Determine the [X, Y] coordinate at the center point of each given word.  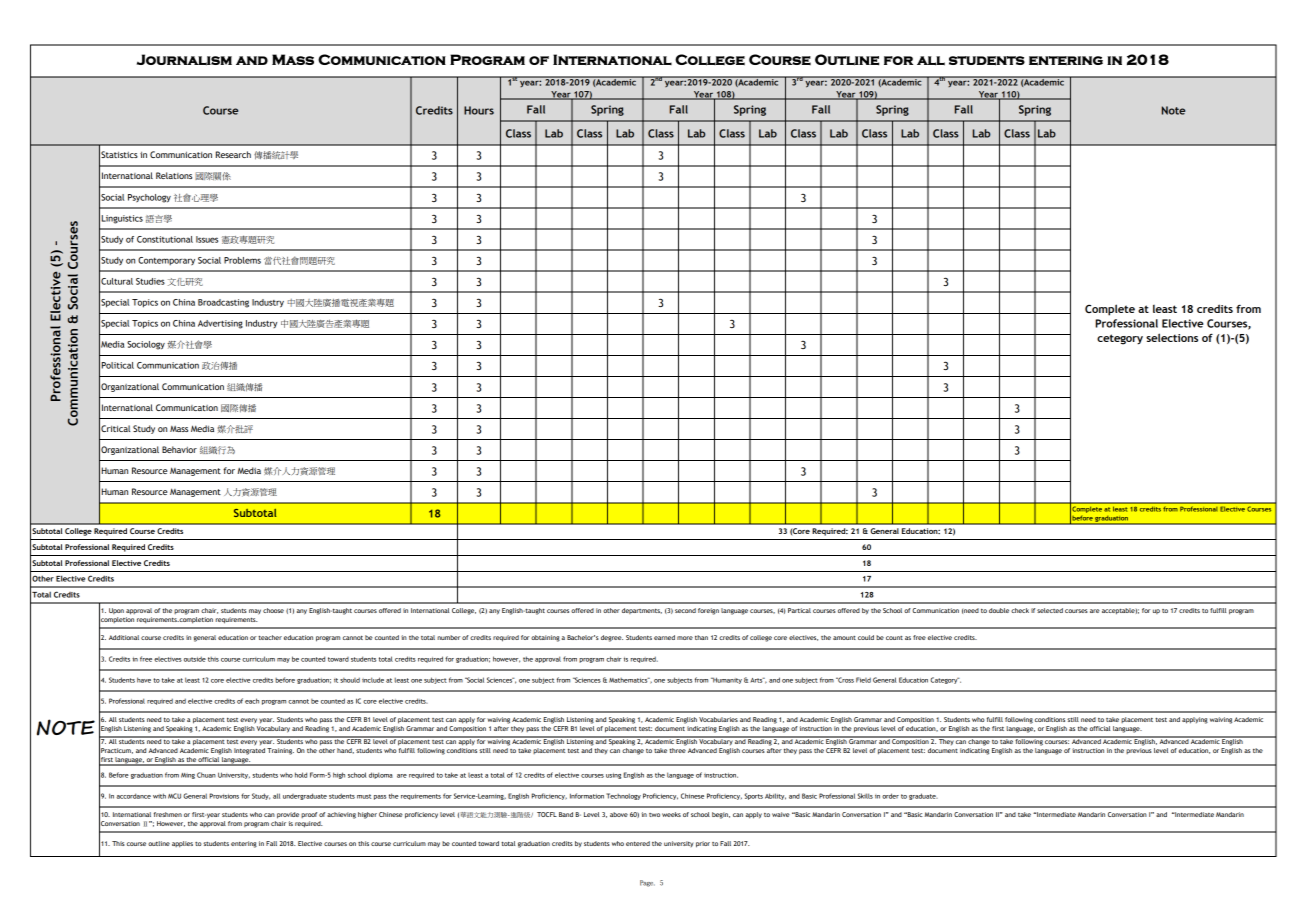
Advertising [220, 324]
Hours [479, 110]
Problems [242, 260]
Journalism [184, 60]
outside [195, 659]
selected [1050, 610]
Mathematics [629, 680]
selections [1172, 337]
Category [945, 680]
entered [638, 843]
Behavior [179, 449]
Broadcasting [223, 303]
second [685, 610]
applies [182, 844]
